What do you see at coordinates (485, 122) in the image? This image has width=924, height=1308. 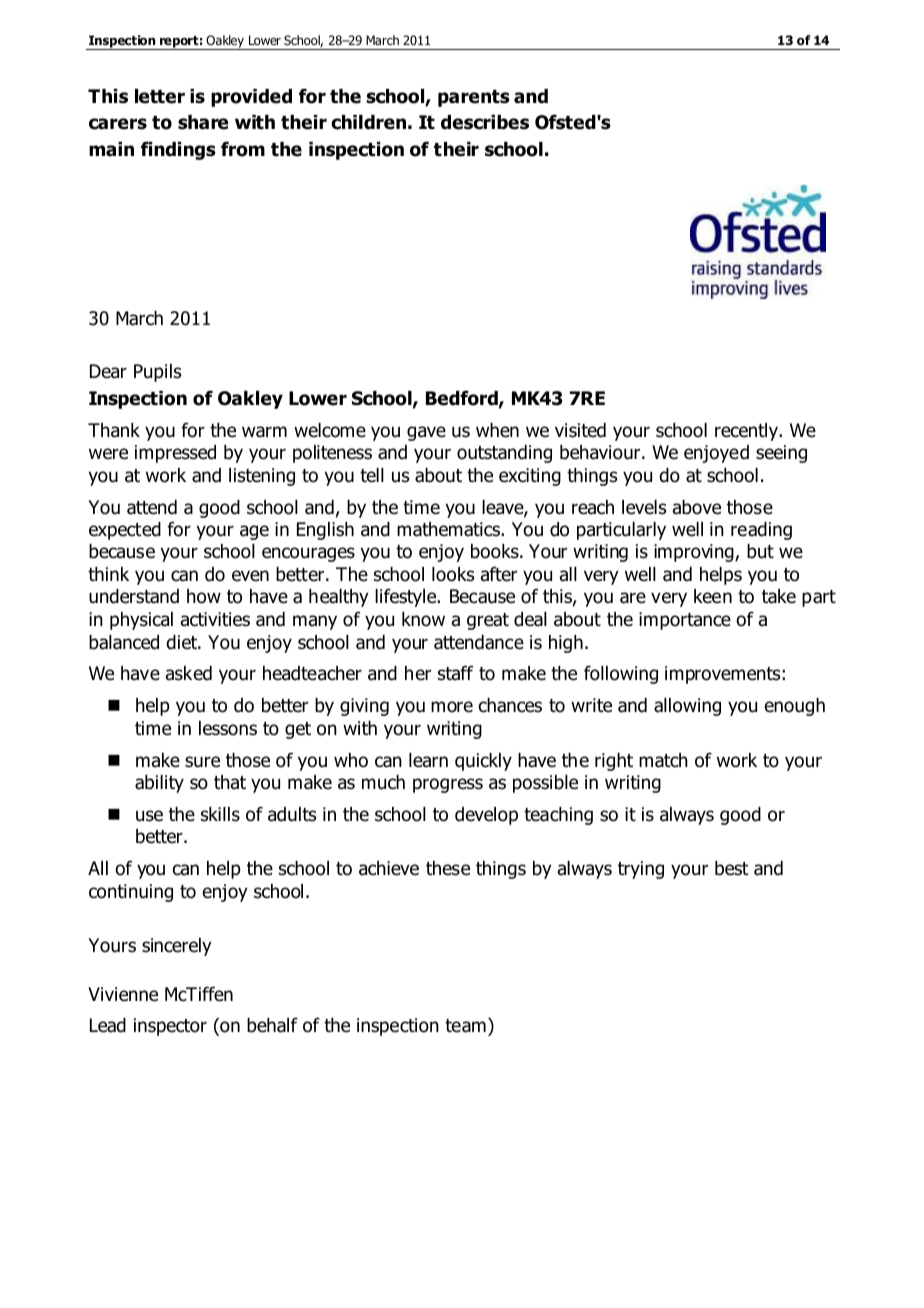 I see `describes` at bounding box center [485, 122].
